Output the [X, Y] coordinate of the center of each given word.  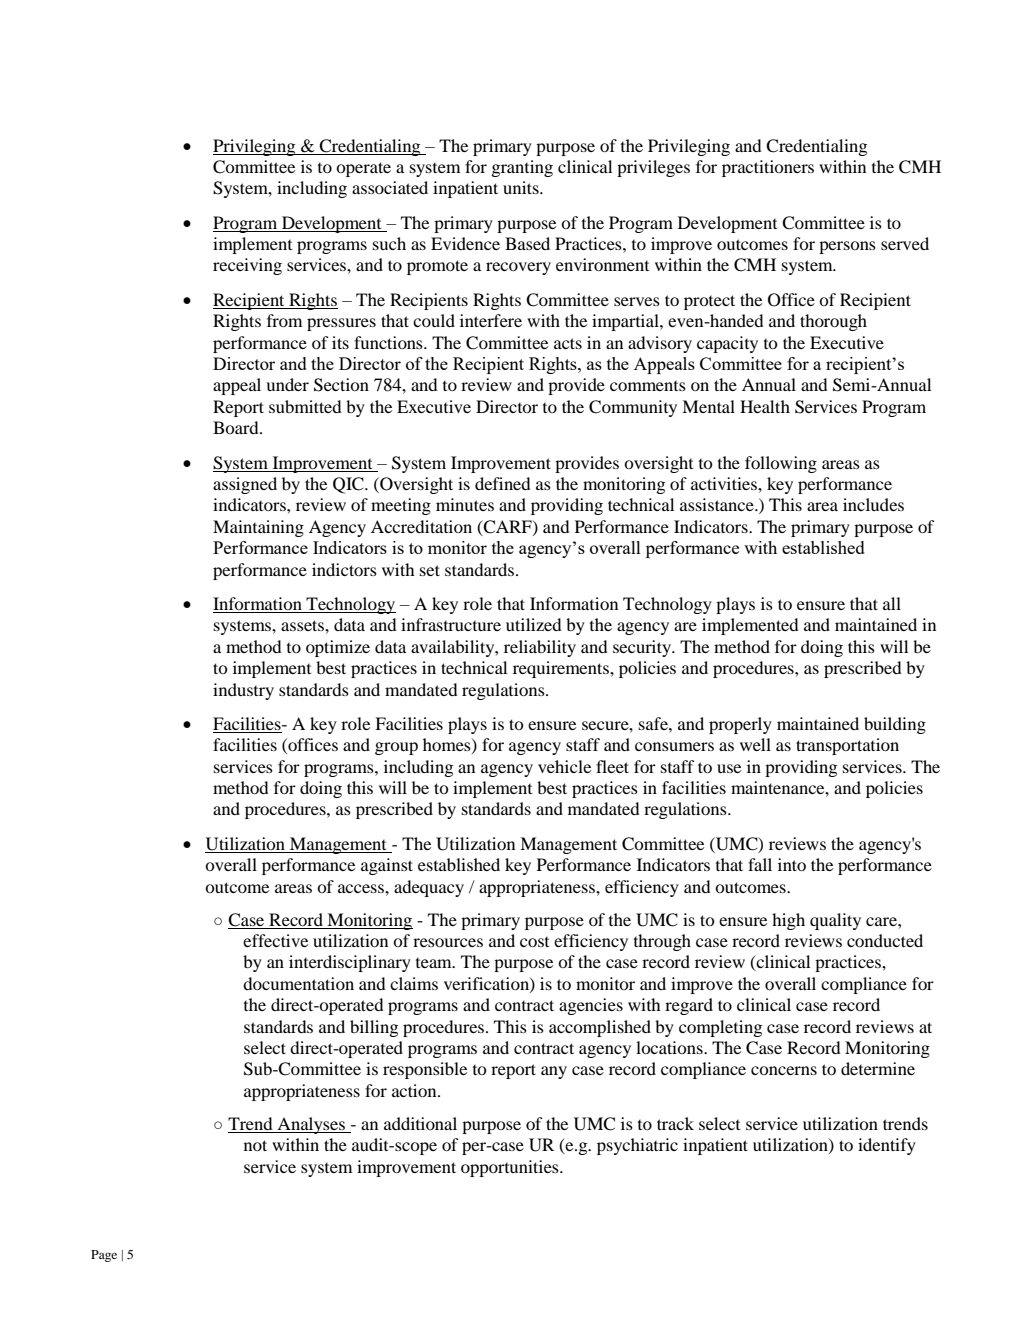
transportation [847, 746]
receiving [247, 266]
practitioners [768, 168]
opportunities [511, 1168]
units [522, 187]
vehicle [564, 766]
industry [243, 691]
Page [104, 1256]
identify [887, 1146]
